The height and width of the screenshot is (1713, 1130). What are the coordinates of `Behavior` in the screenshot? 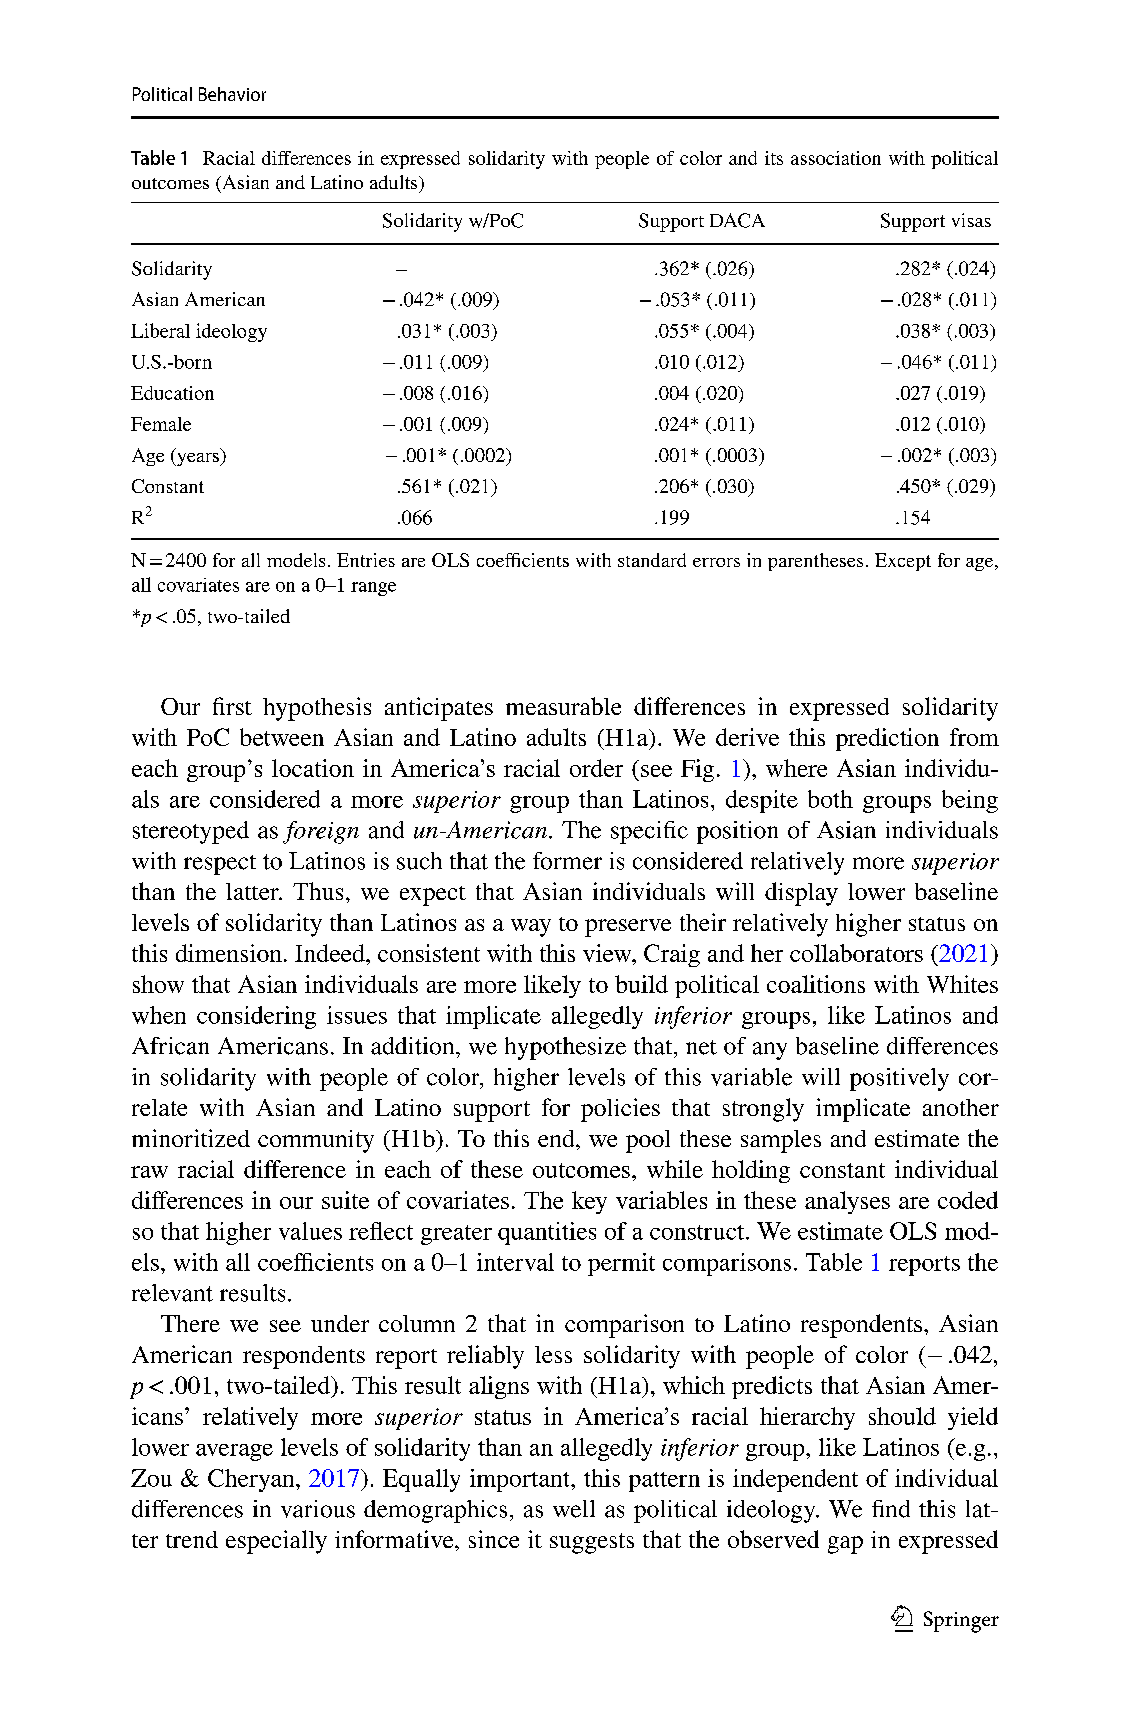 It's located at (232, 94).
